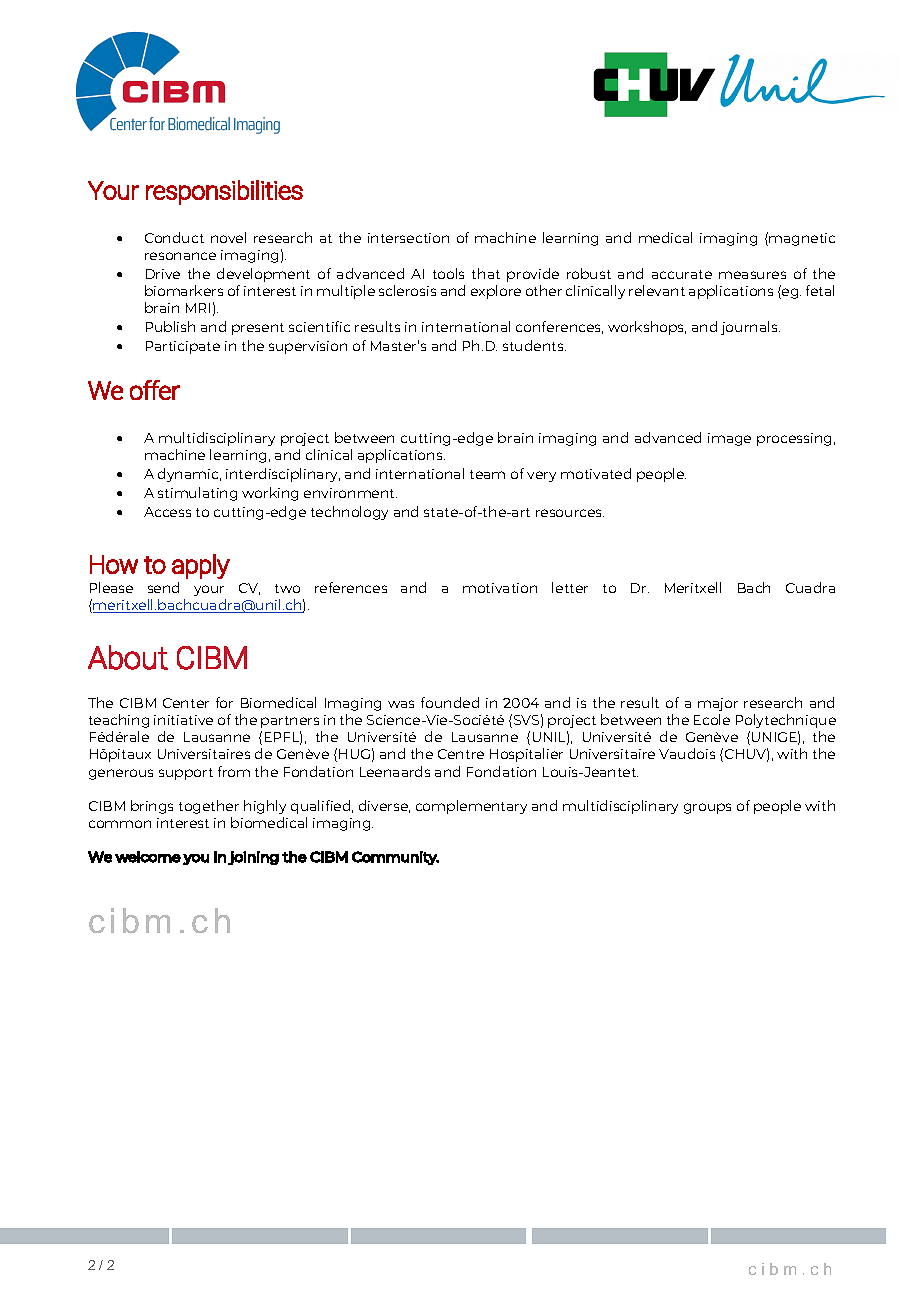 The image size is (924, 1308). What do you see at coordinates (752, 275) in the screenshot?
I see `measures` at bounding box center [752, 275].
